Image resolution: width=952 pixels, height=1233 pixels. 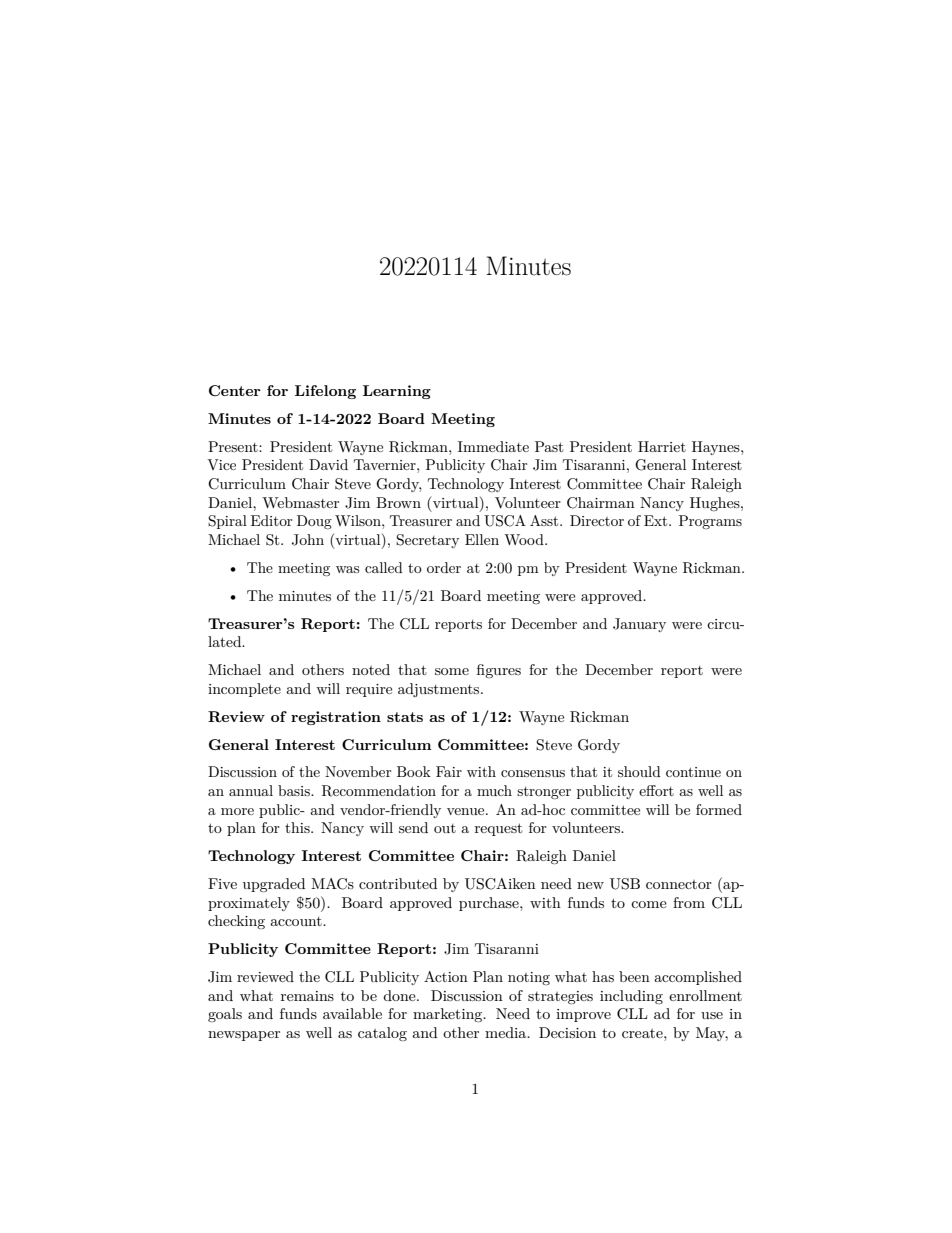 What do you see at coordinates (639, 771) in the screenshot?
I see `should` at bounding box center [639, 771].
